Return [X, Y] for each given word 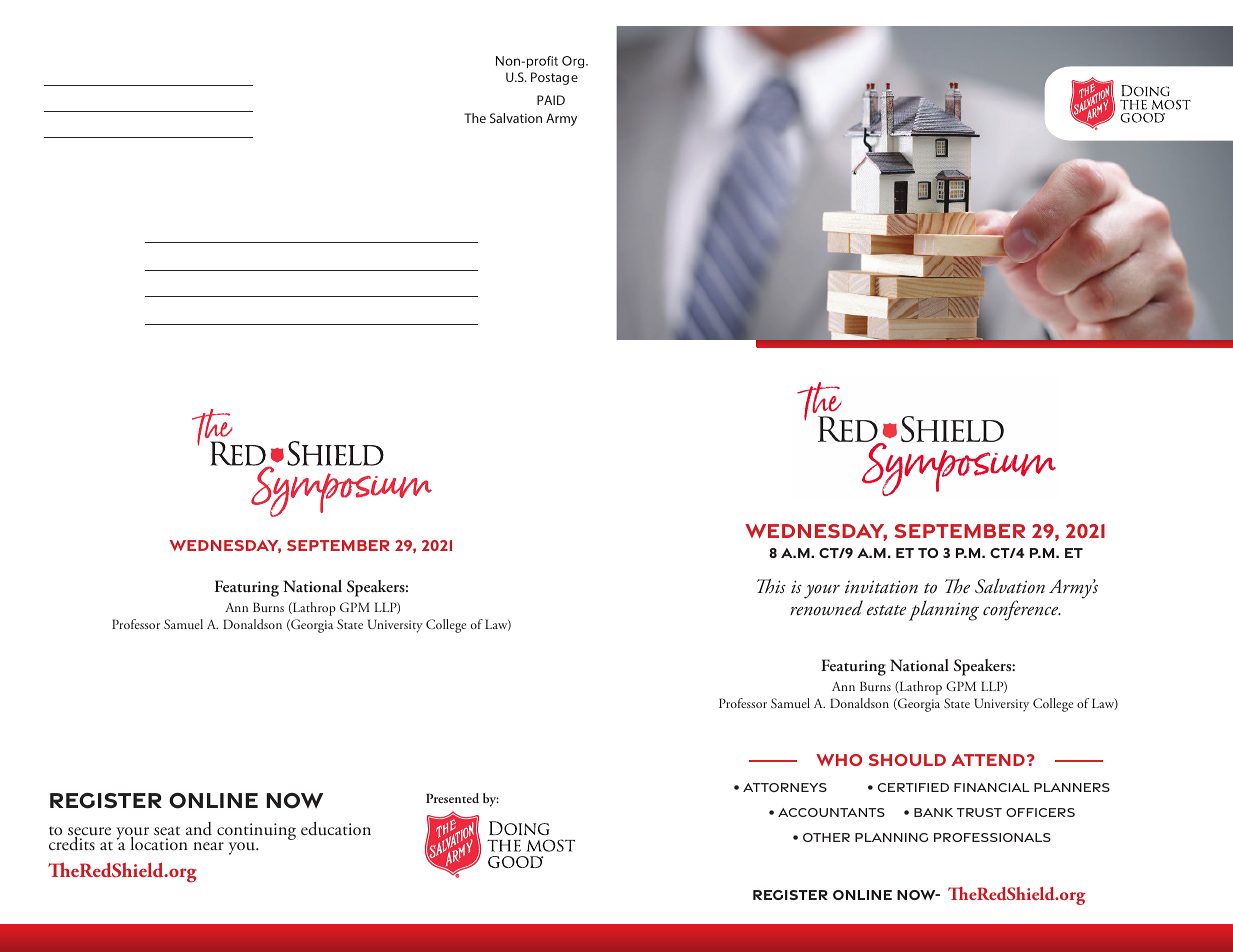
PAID [551, 100]
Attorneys [785, 787]
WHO [839, 760]
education [336, 829]
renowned [826, 608]
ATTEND [988, 760]
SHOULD [907, 760]
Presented [452, 798]
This [771, 586]
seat [167, 831]
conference [1022, 610]
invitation [881, 587]
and [199, 829]
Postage [554, 78]
